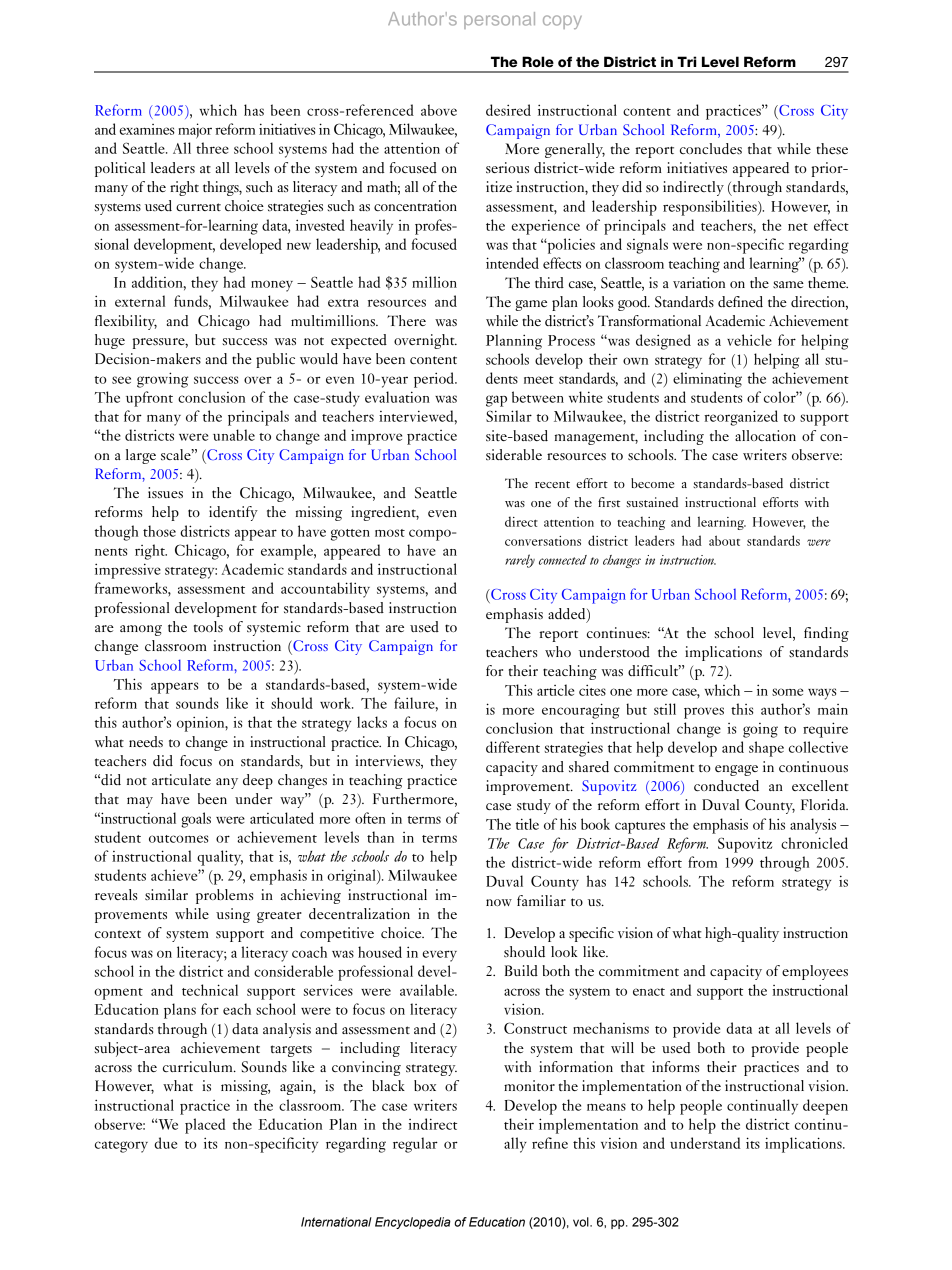 The height and width of the page is (1270, 952). I want to click on problems, so click(224, 896).
